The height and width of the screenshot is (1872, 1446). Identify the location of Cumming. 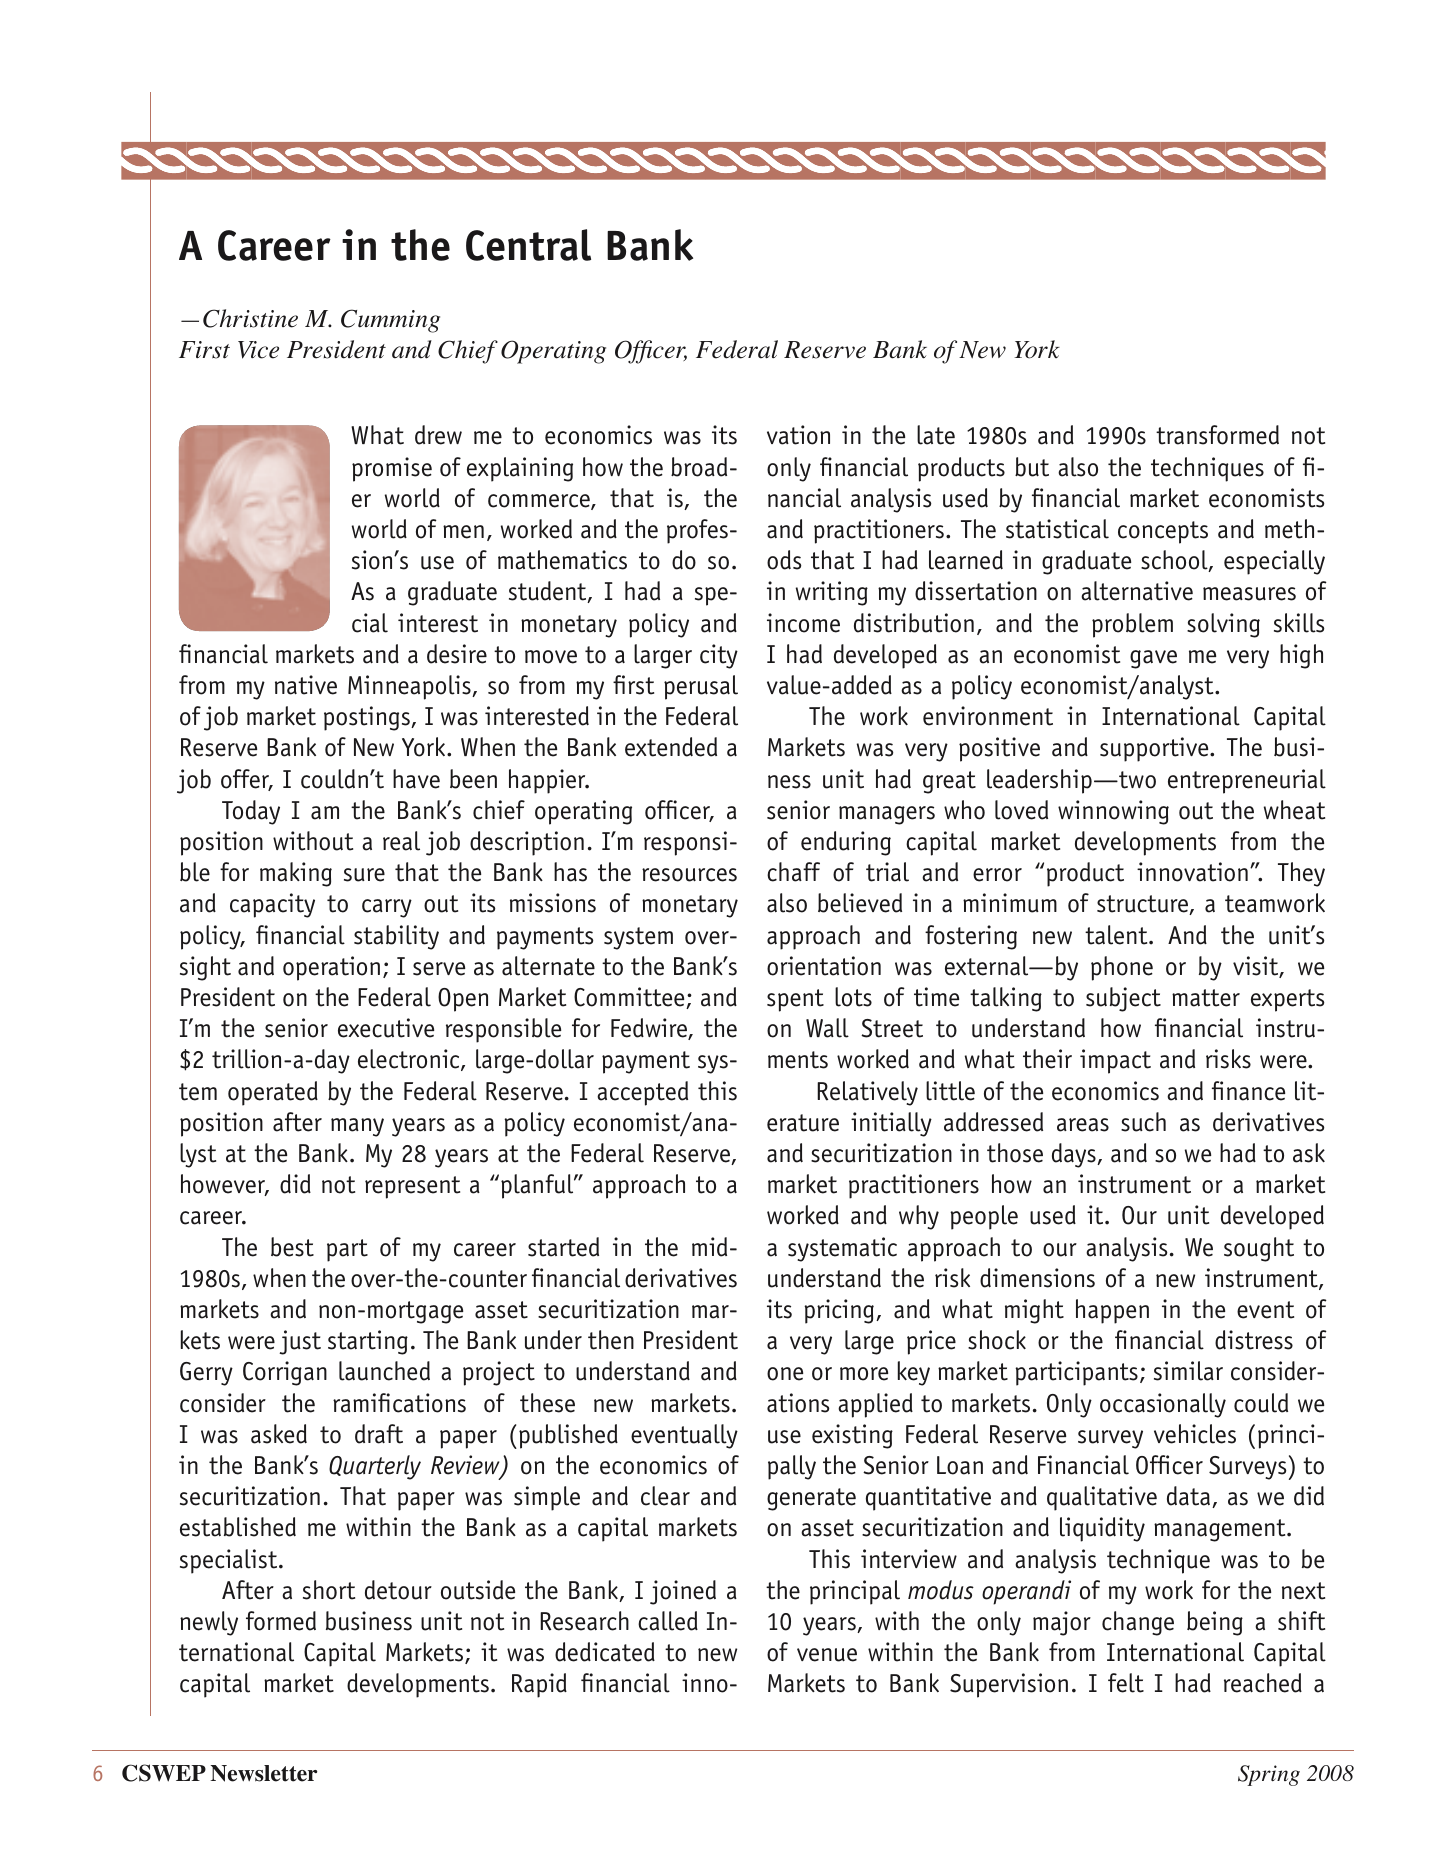
(390, 321).
